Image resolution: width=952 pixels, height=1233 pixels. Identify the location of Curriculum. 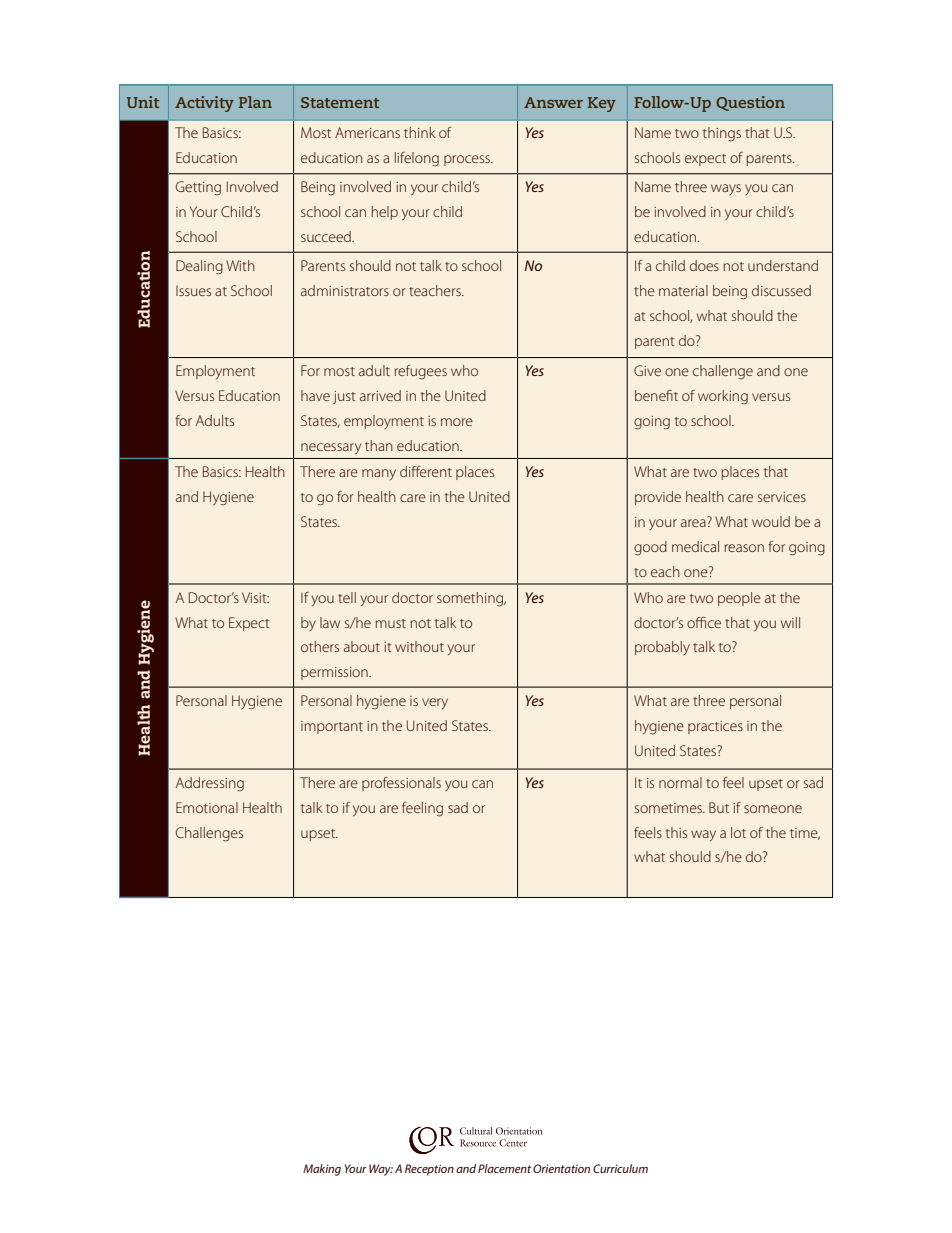
(620, 1168).
